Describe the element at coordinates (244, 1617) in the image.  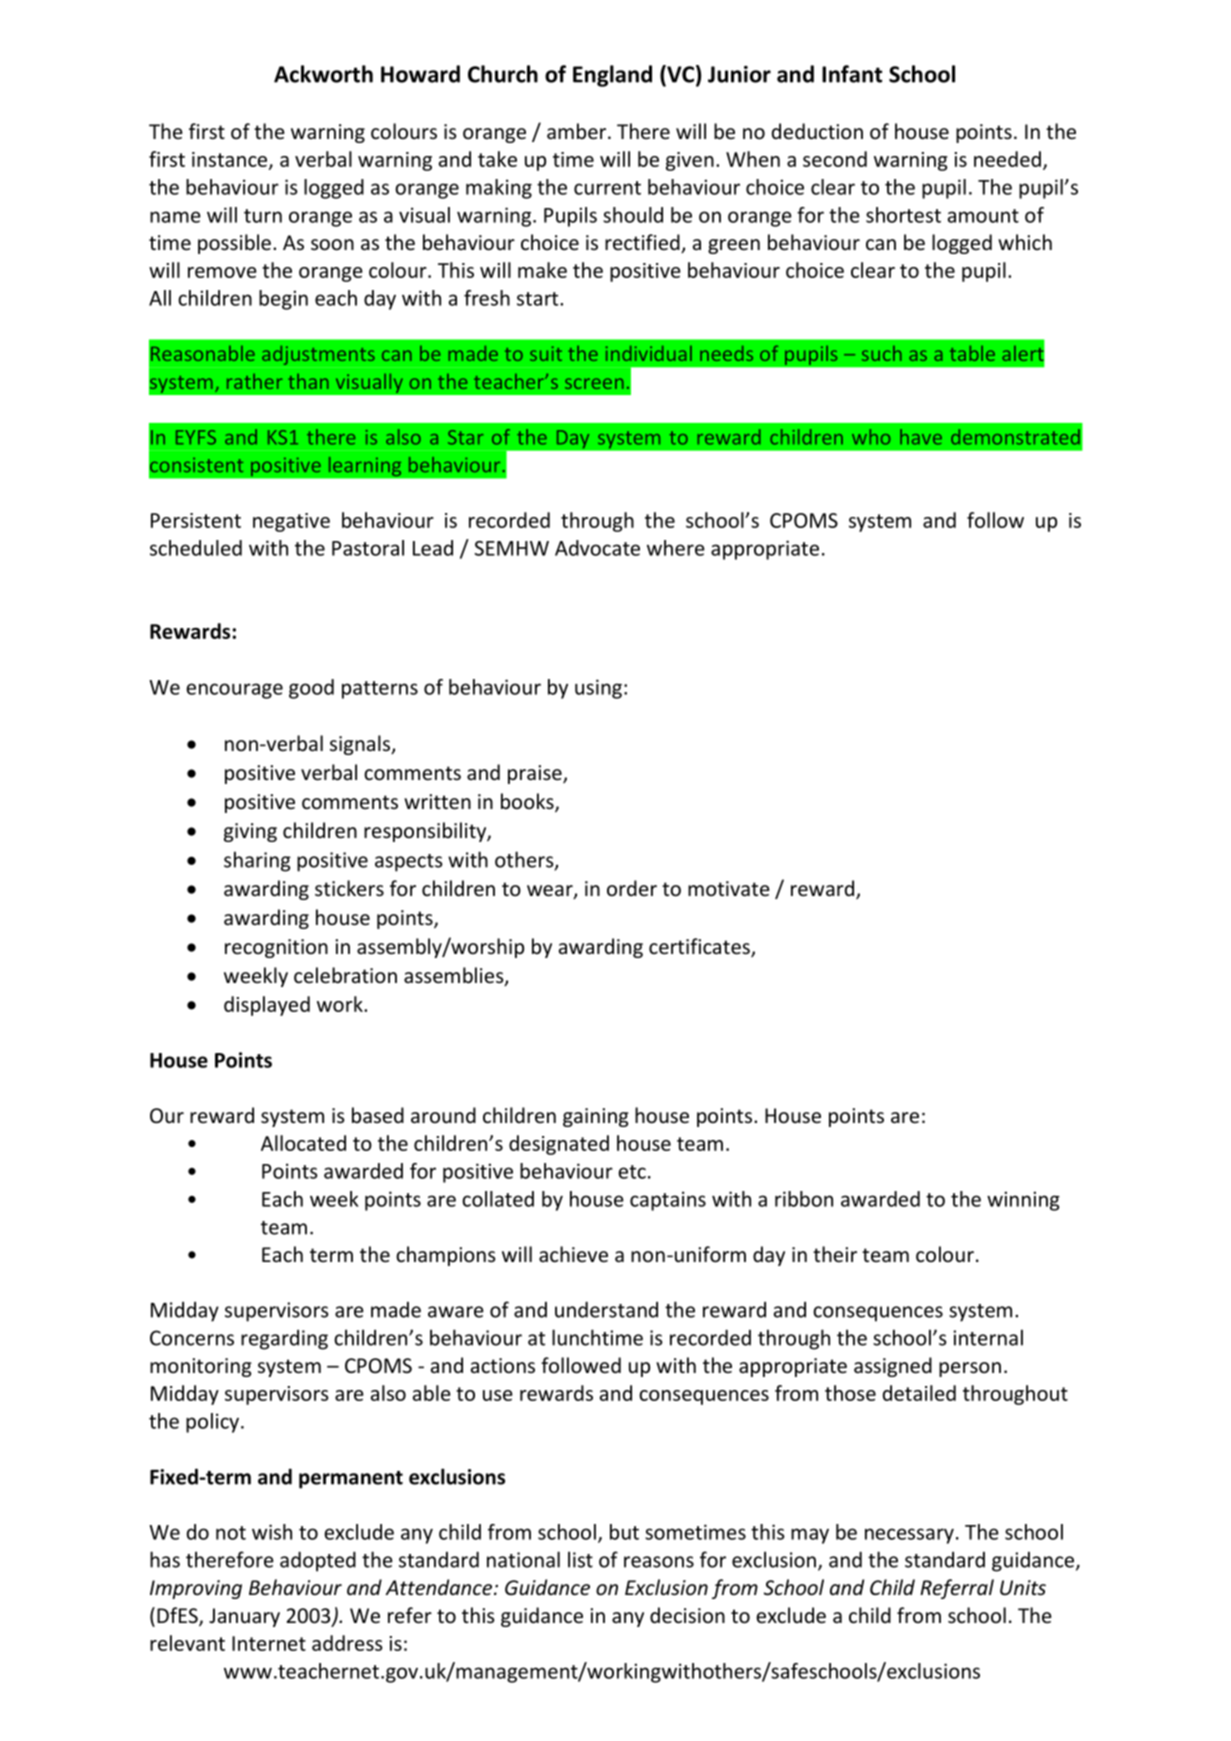
I see `January` at that location.
